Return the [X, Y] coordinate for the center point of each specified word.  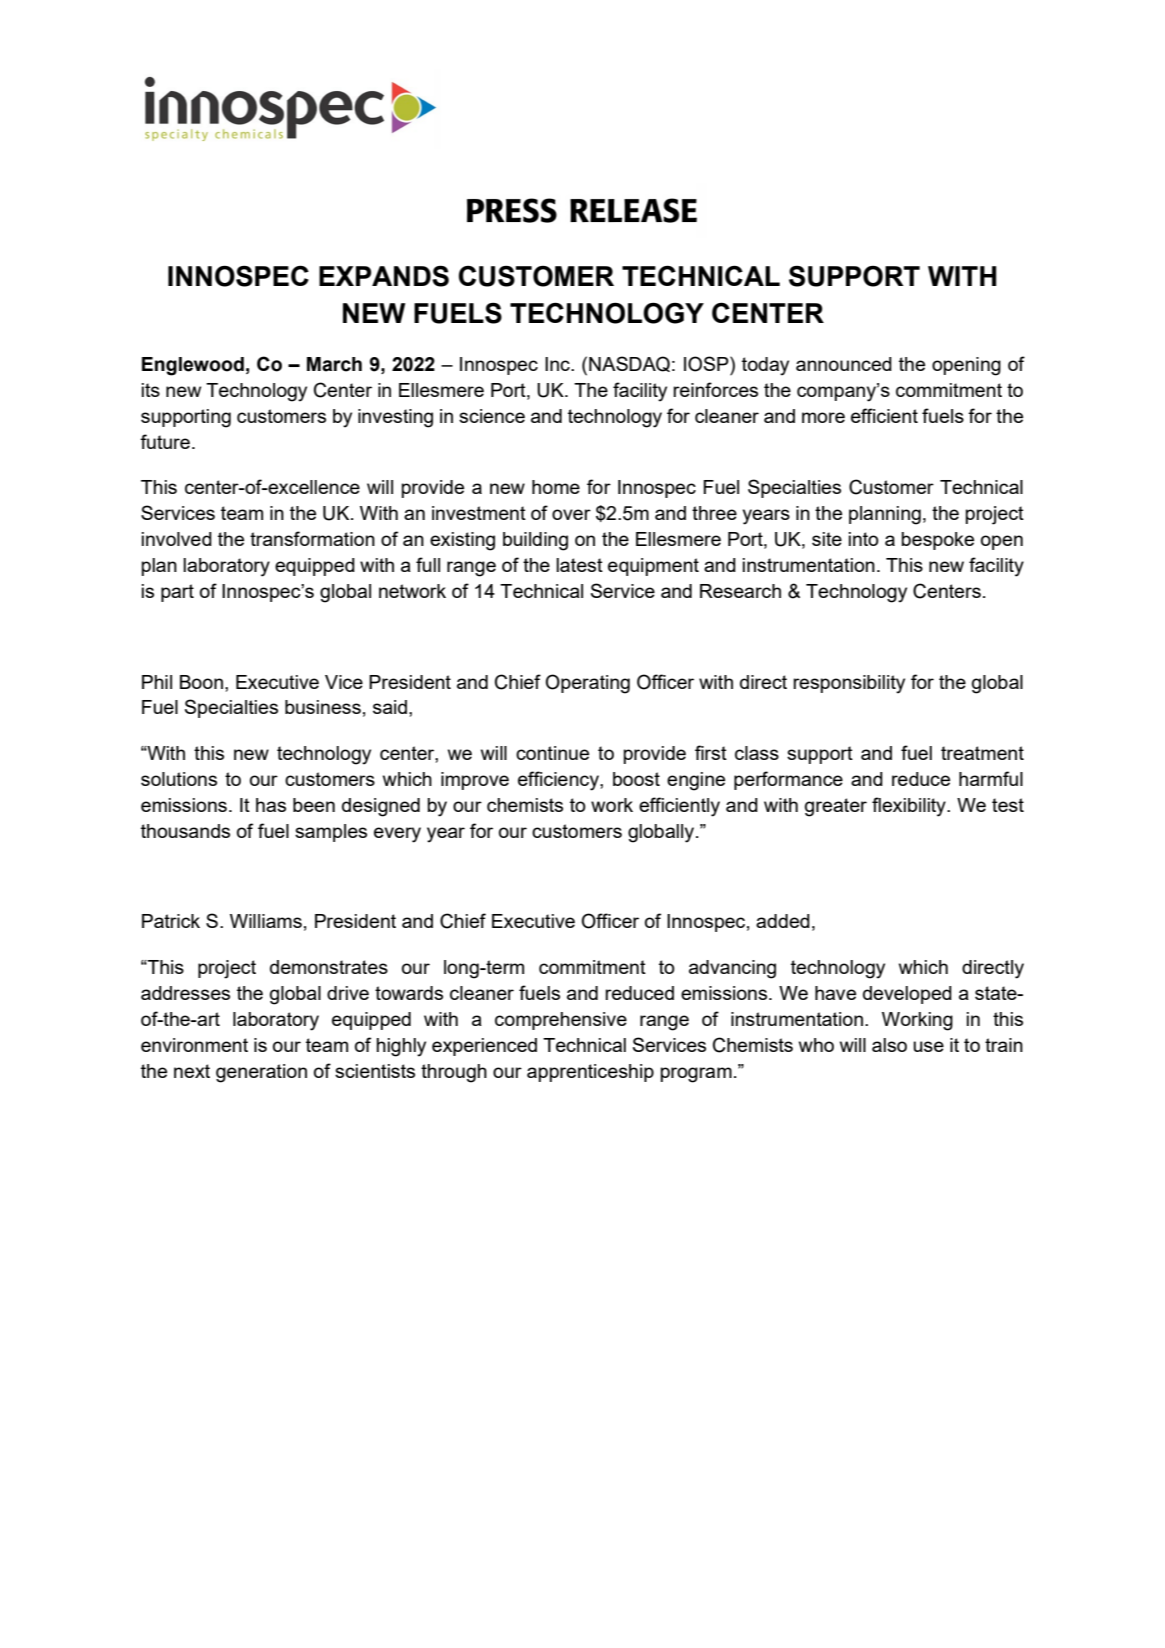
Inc [558, 364]
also [889, 1045]
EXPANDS [384, 276]
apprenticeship [590, 1073]
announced [844, 364]
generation [261, 1073]
